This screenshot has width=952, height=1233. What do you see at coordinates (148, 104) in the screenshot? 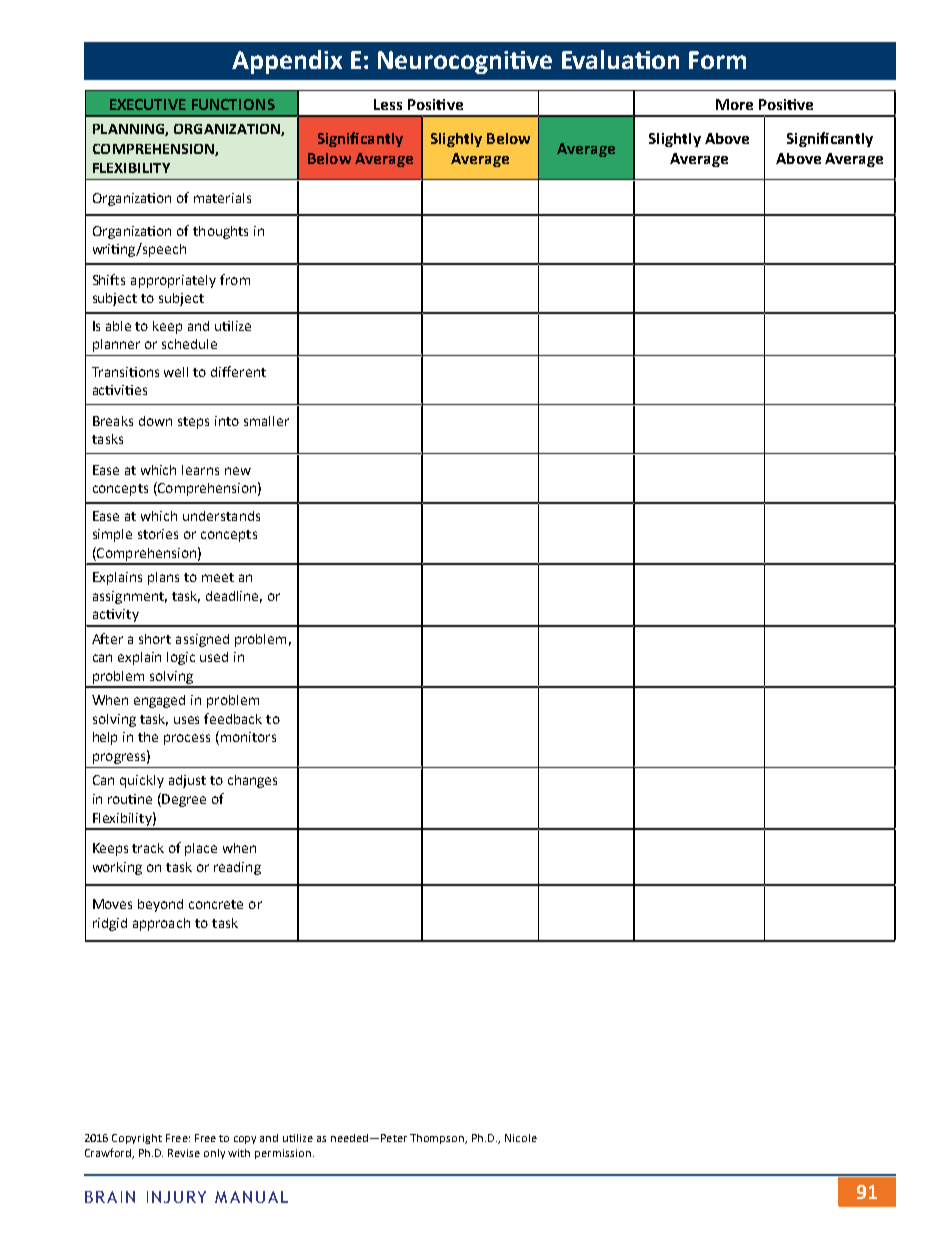
I see `EXECUTIVE` at bounding box center [148, 104].
